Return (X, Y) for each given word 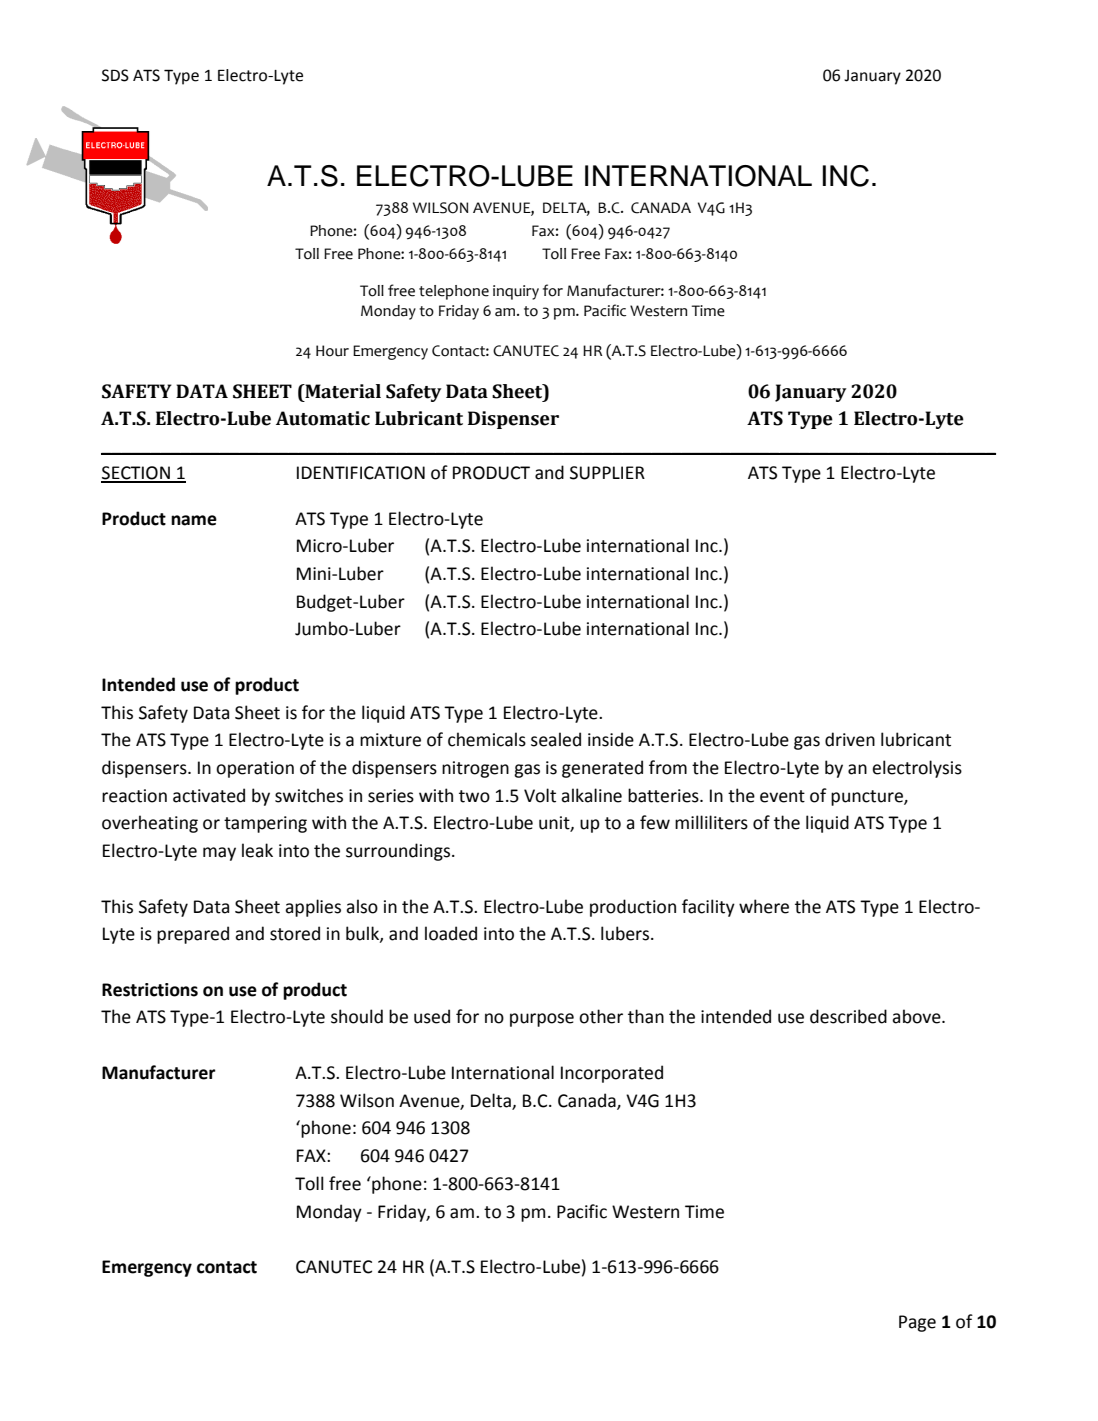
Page (917, 1323)
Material (342, 391)
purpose (542, 1020)
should (357, 1016)
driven (850, 739)
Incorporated (612, 1074)
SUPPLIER (607, 473)
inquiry (516, 292)
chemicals (487, 739)
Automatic (323, 418)
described (848, 1016)
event (782, 796)
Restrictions (150, 990)
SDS (115, 75)
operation (255, 769)
